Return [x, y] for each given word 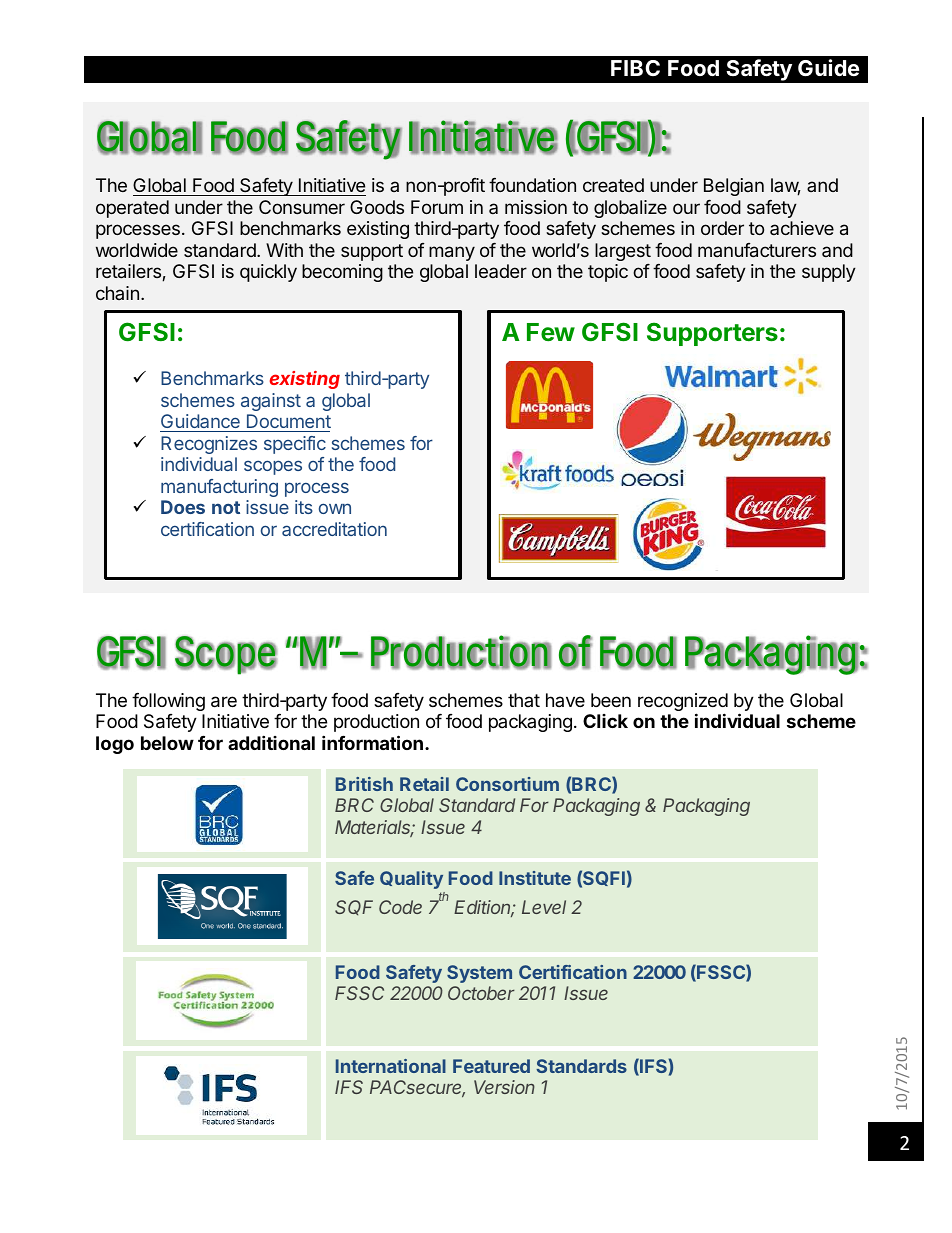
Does [183, 507]
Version [504, 1087]
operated [132, 209]
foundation [532, 185]
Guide [828, 67]
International [391, 1066]
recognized [683, 703]
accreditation [334, 529]
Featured [491, 1066]
